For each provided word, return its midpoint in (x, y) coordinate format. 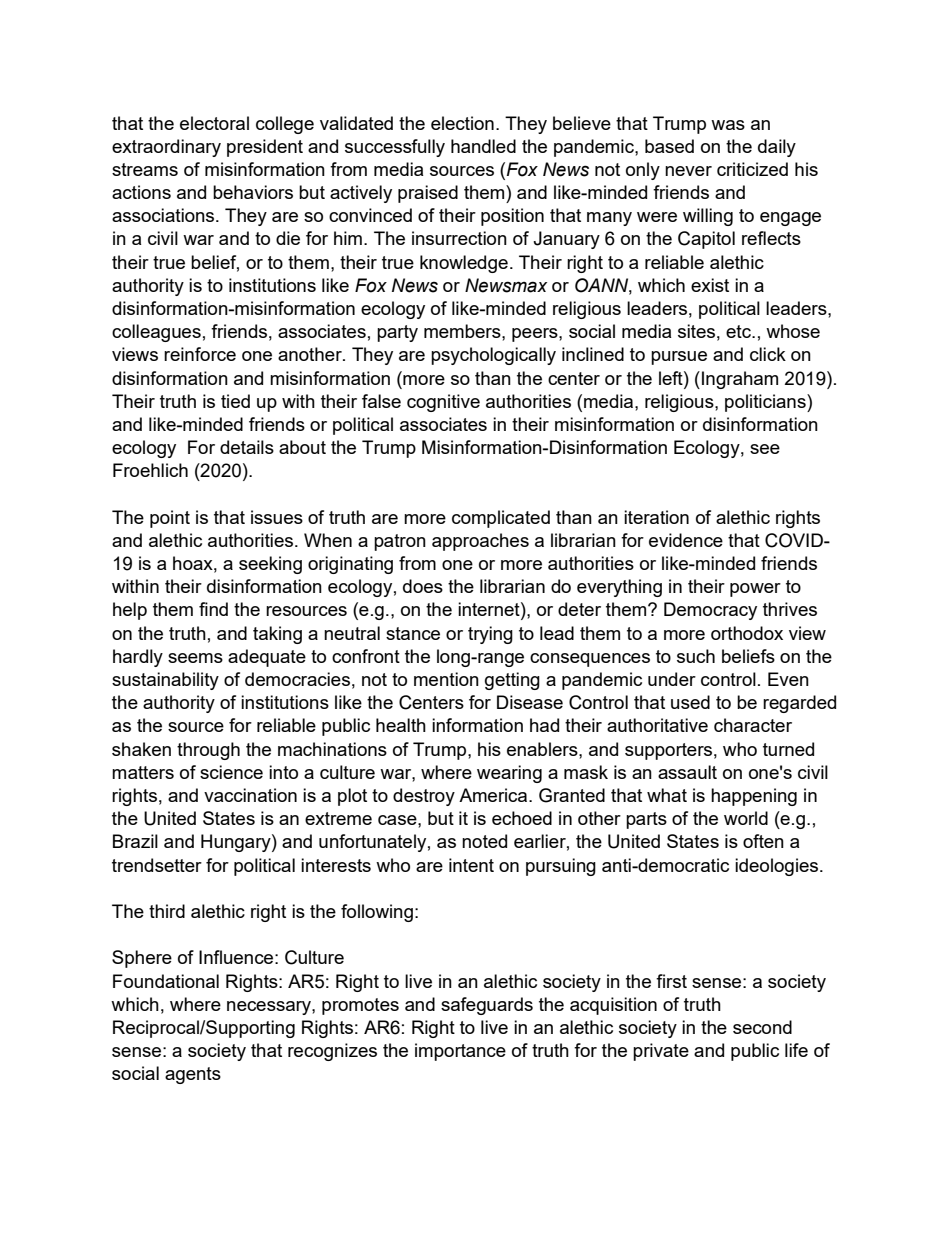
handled (483, 146)
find (213, 609)
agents (193, 1075)
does (423, 586)
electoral (214, 123)
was (728, 125)
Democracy (710, 611)
